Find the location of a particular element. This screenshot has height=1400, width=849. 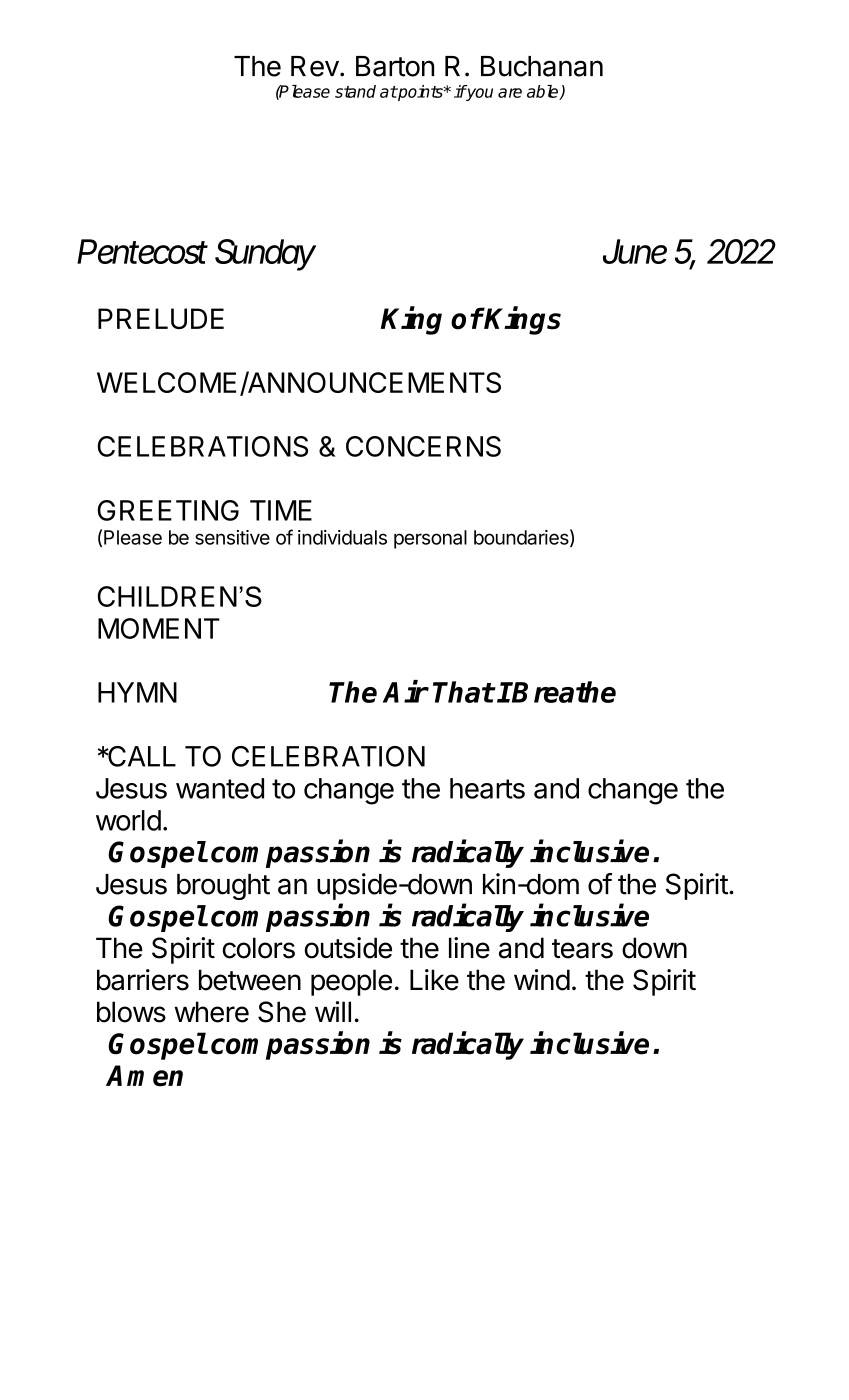

CONCERNS is located at coordinates (423, 446).
